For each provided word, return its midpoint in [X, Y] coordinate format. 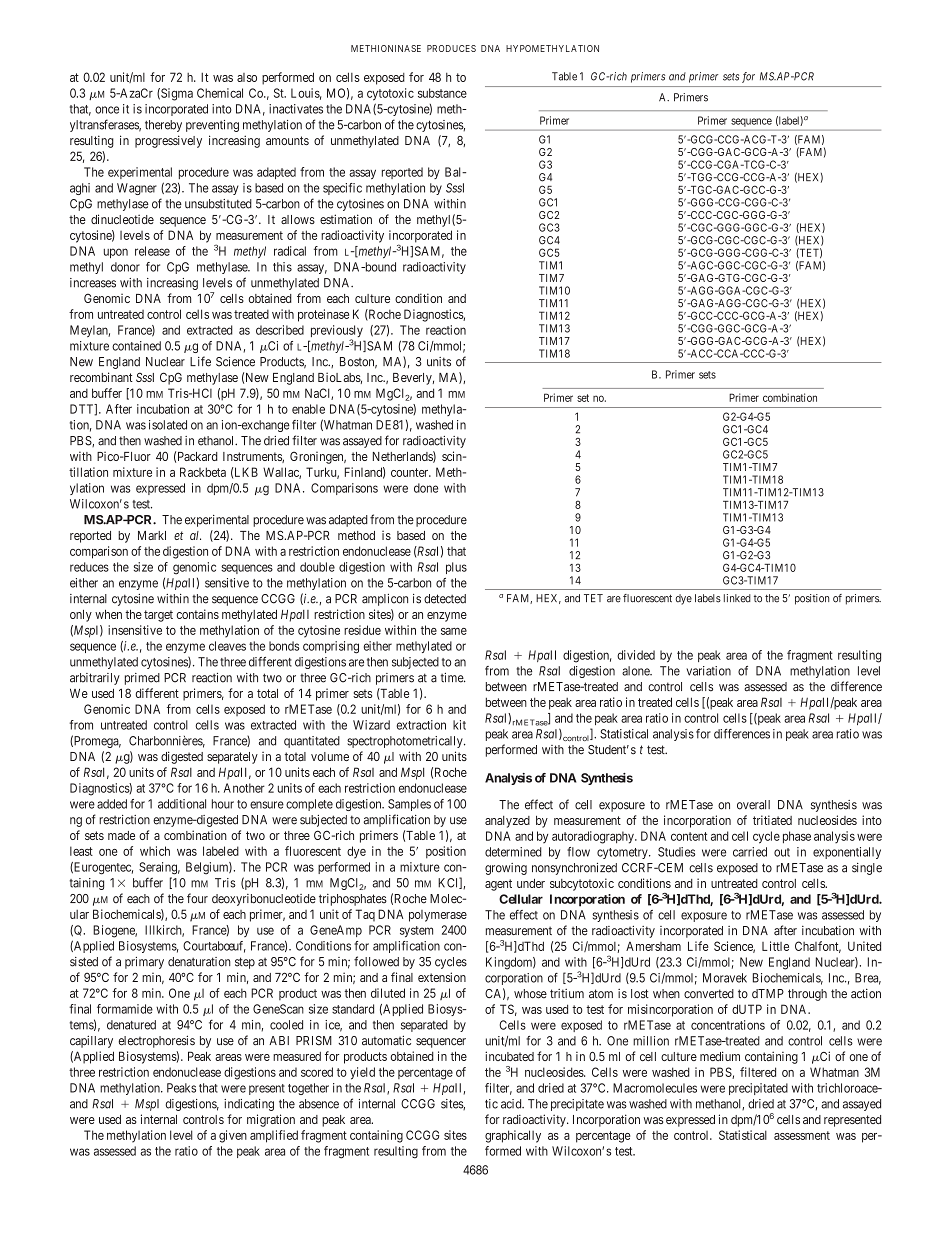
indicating [249, 1105]
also [247, 77]
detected [445, 599]
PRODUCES [451, 48]
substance [442, 93]
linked [737, 598]
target [158, 616]
